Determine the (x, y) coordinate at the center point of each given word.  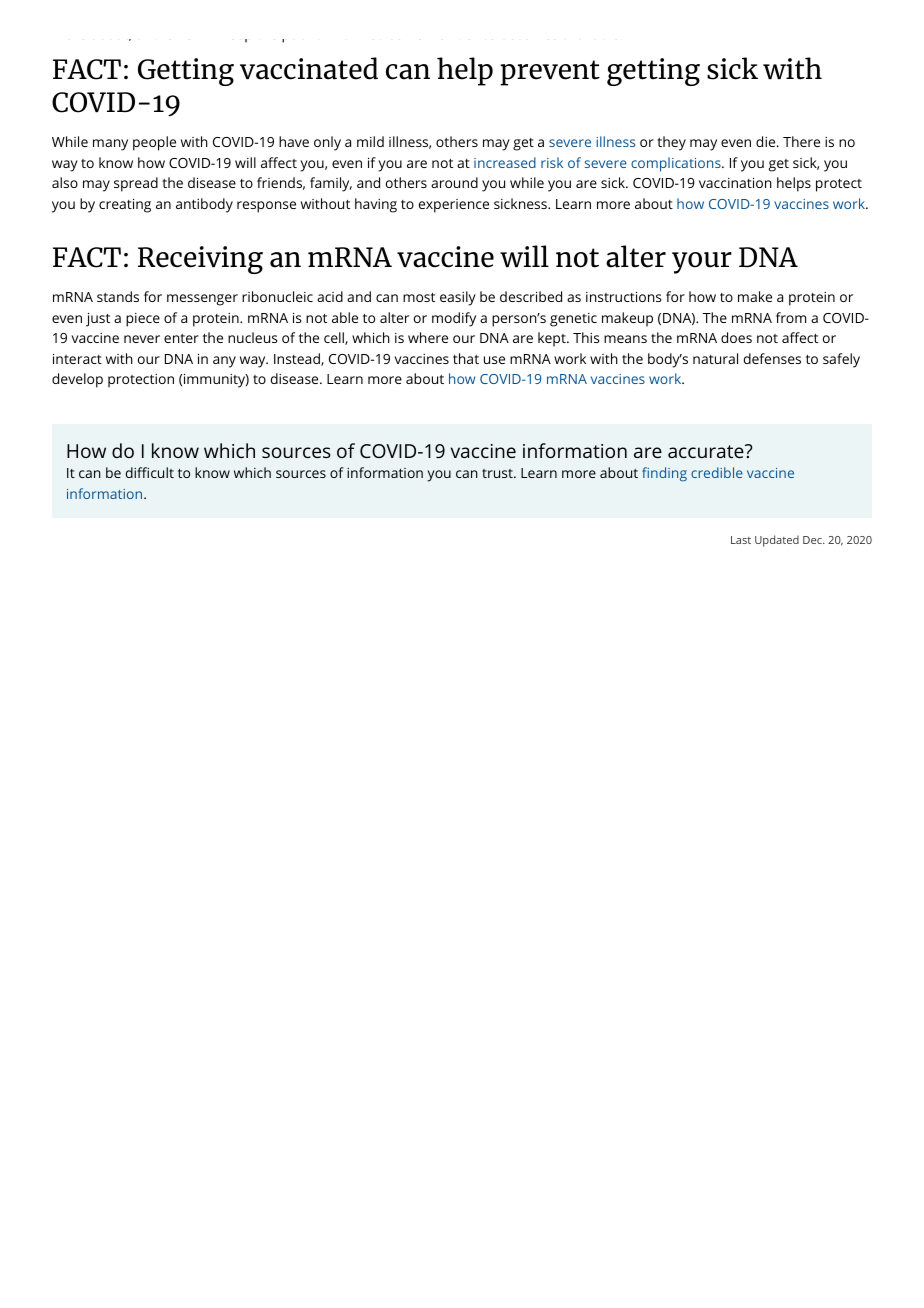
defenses (772, 358)
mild (370, 141)
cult (162, 472)
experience (454, 206)
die (765, 141)
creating (125, 206)
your (702, 263)
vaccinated (309, 68)
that (466, 358)
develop (77, 380)
